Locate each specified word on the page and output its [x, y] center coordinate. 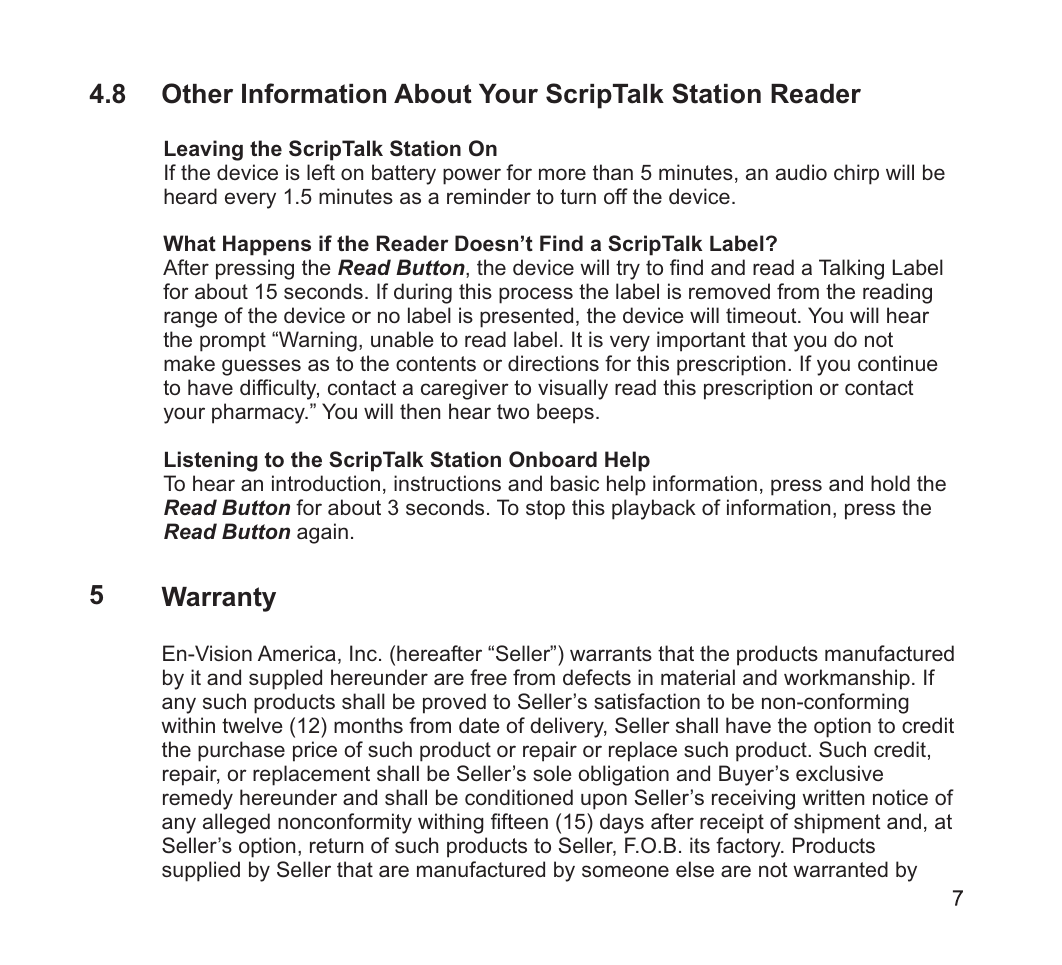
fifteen [519, 821]
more [562, 174]
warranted [840, 869]
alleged [236, 823]
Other [197, 93]
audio [801, 172]
